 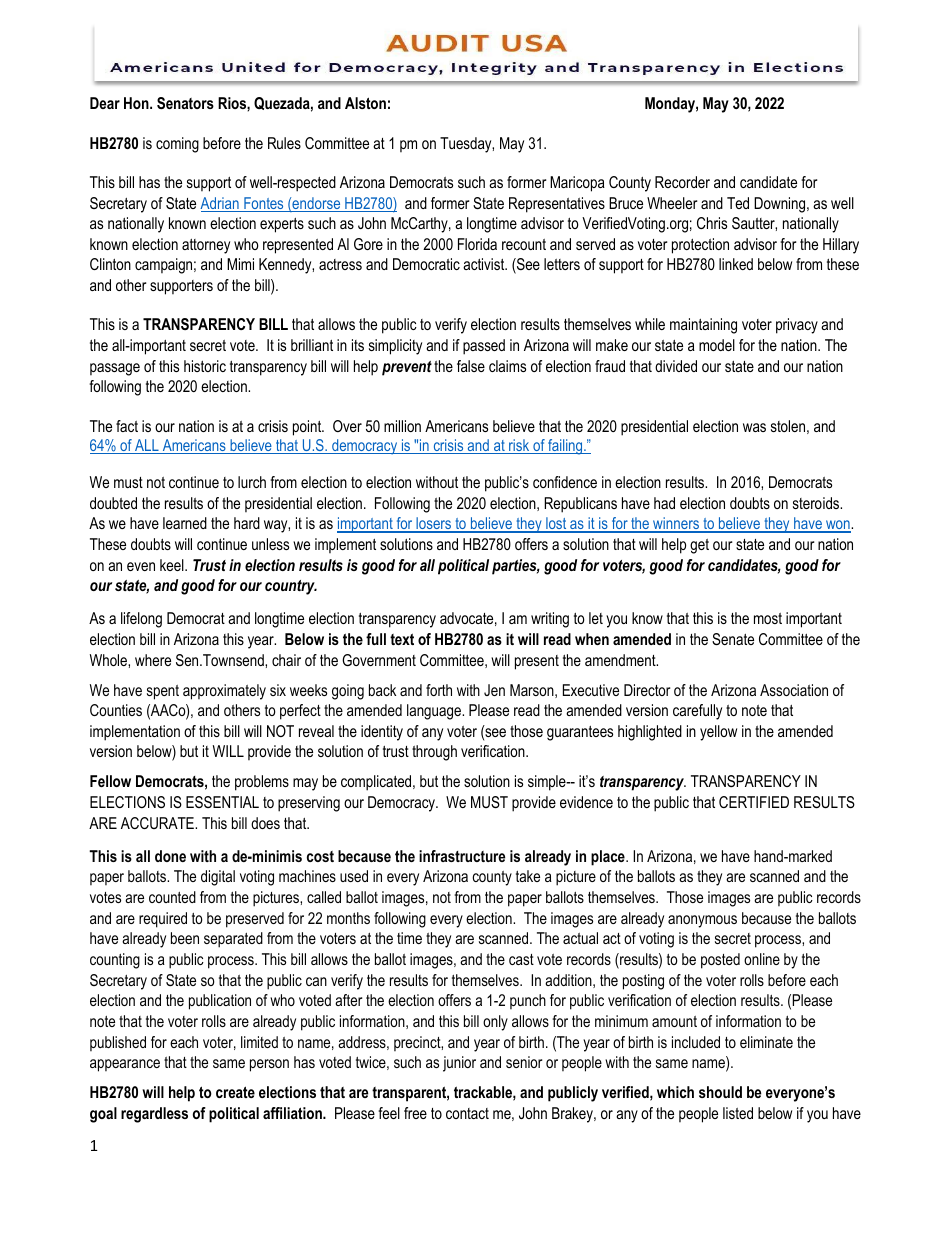 I want to click on through, so click(x=434, y=753).
